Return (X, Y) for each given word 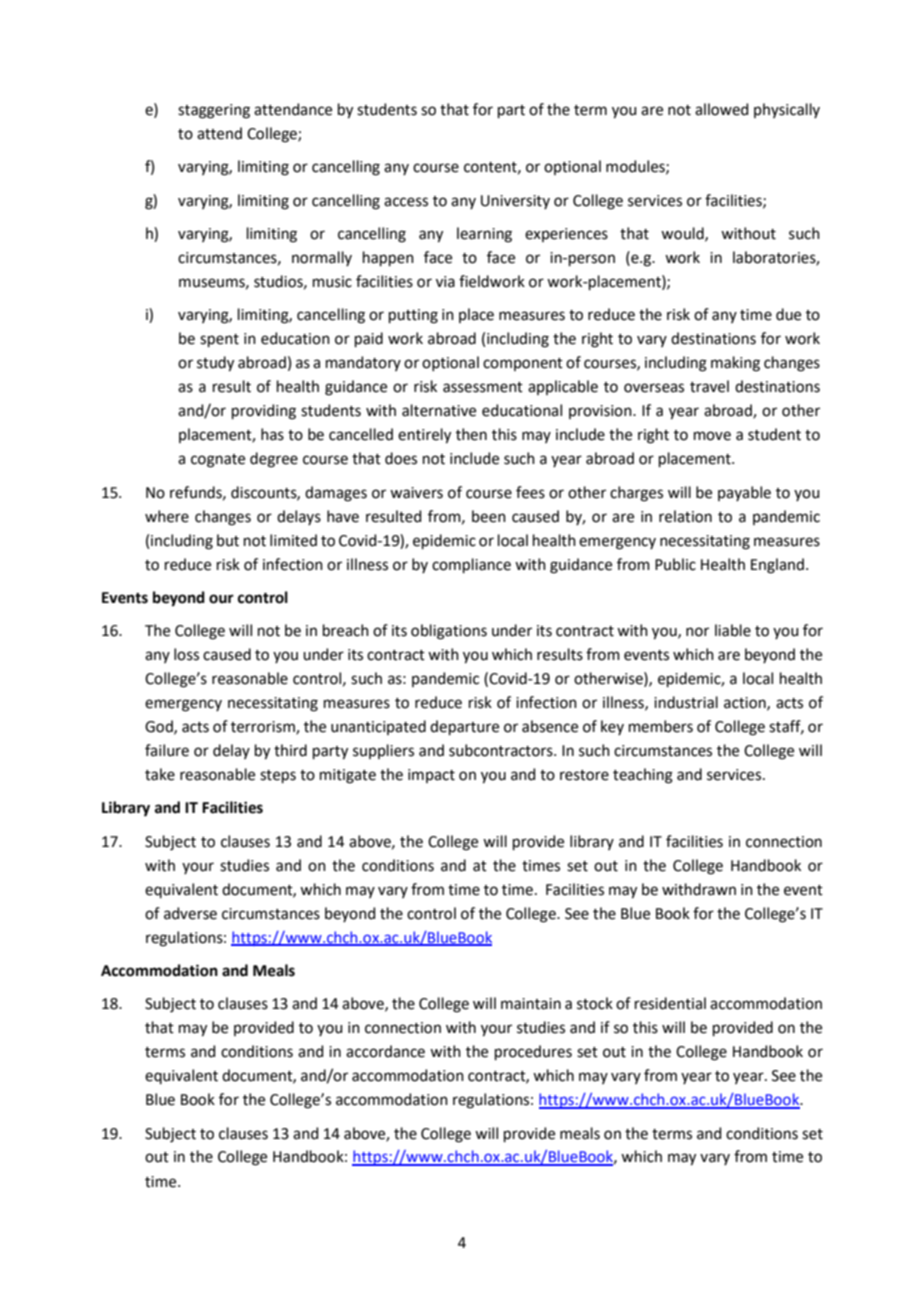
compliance (471, 565)
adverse (190, 913)
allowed (721, 109)
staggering (214, 111)
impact (431, 776)
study (215, 364)
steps (278, 776)
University (515, 202)
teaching (643, 776)
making (735, 364)
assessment (483, 387)
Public (675, 564)
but (228, 540)
